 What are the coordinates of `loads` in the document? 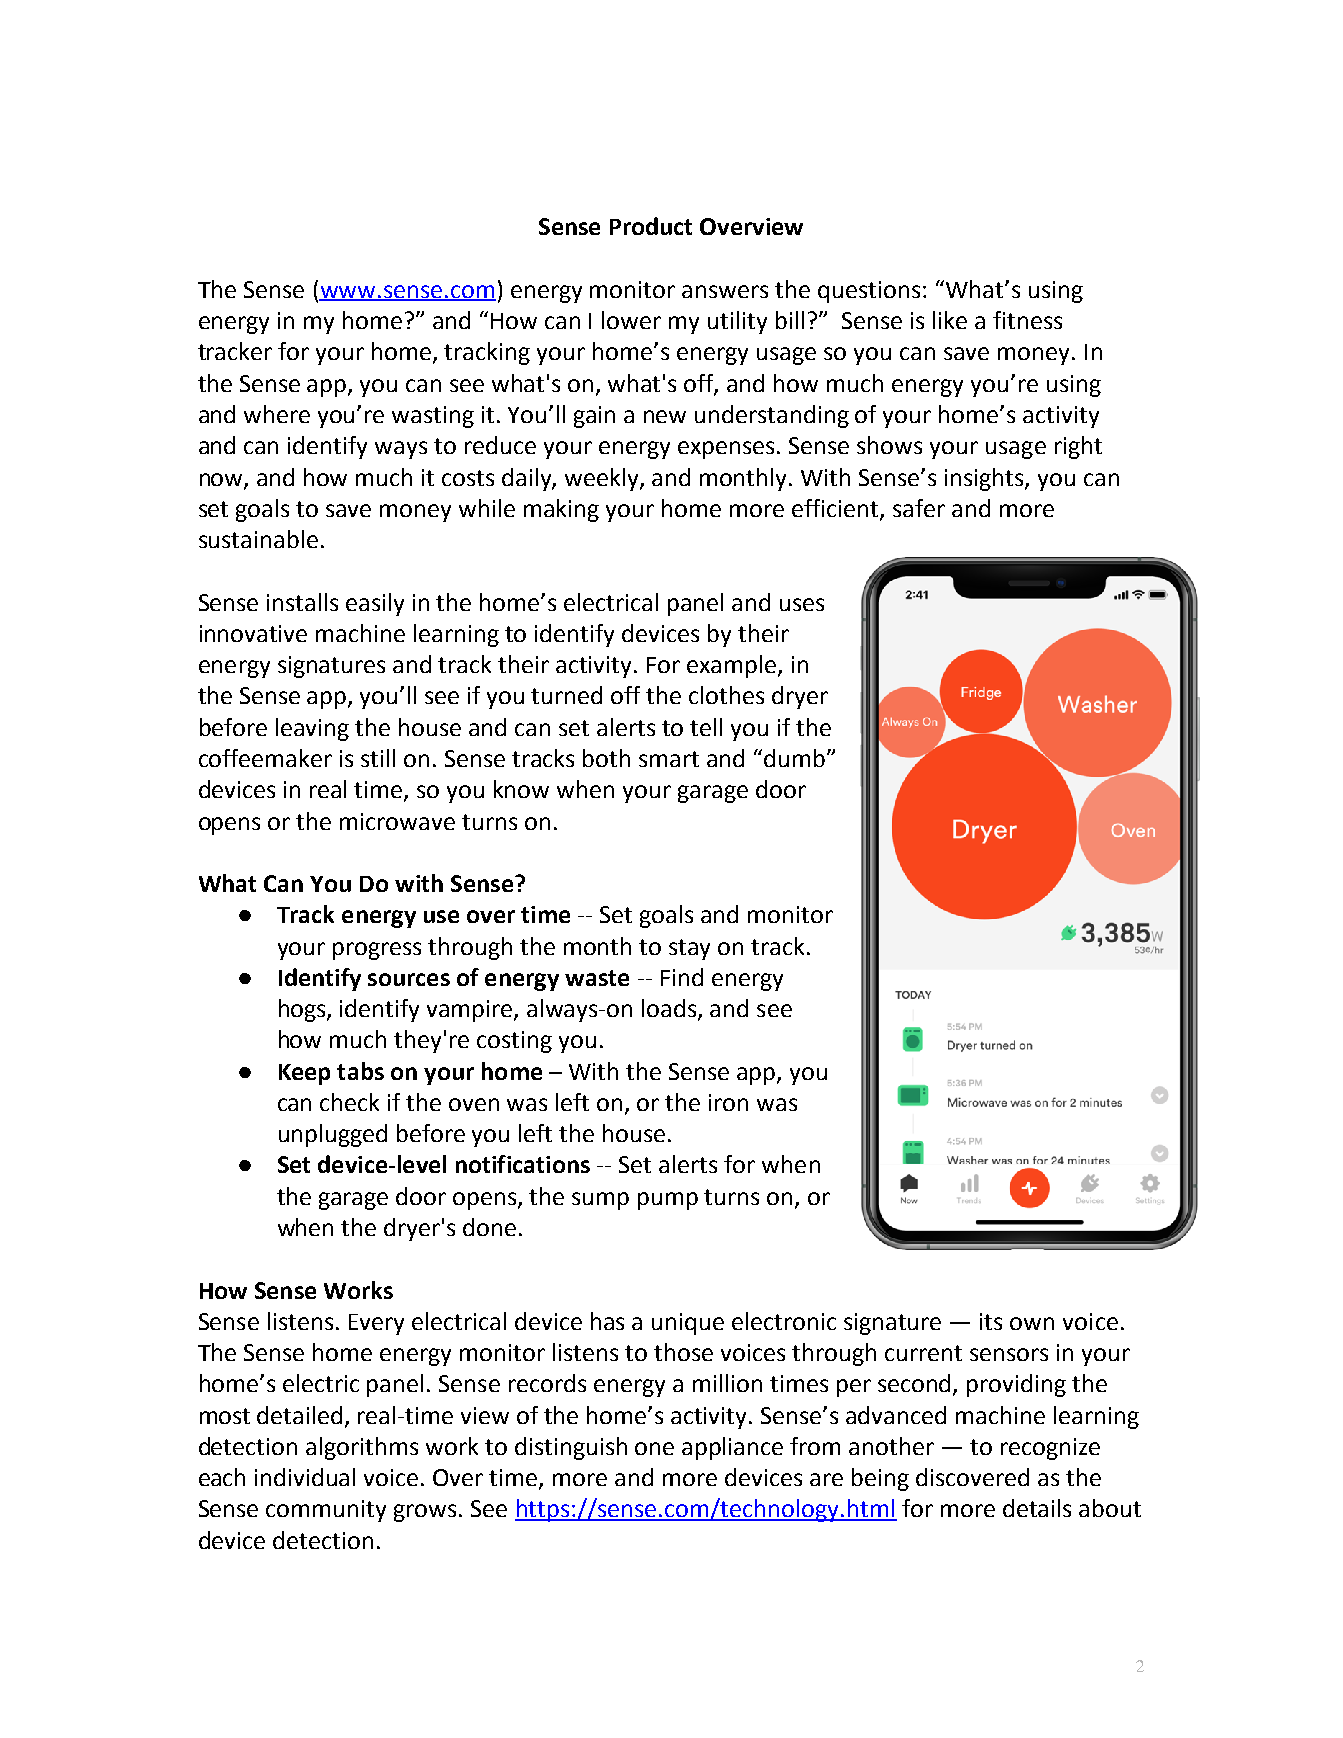 It's located at (670, 1009).
